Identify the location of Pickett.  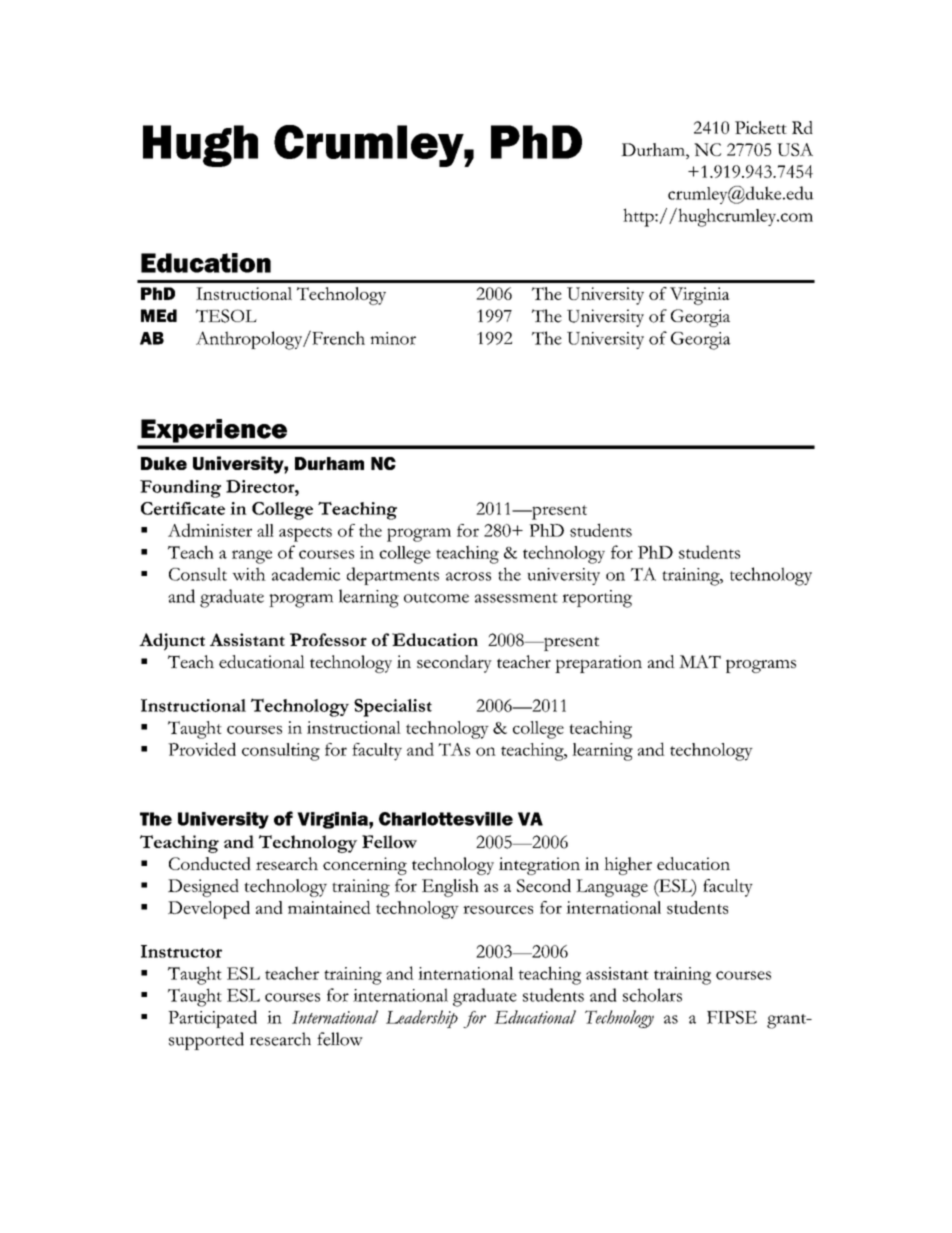
(761, 127).
